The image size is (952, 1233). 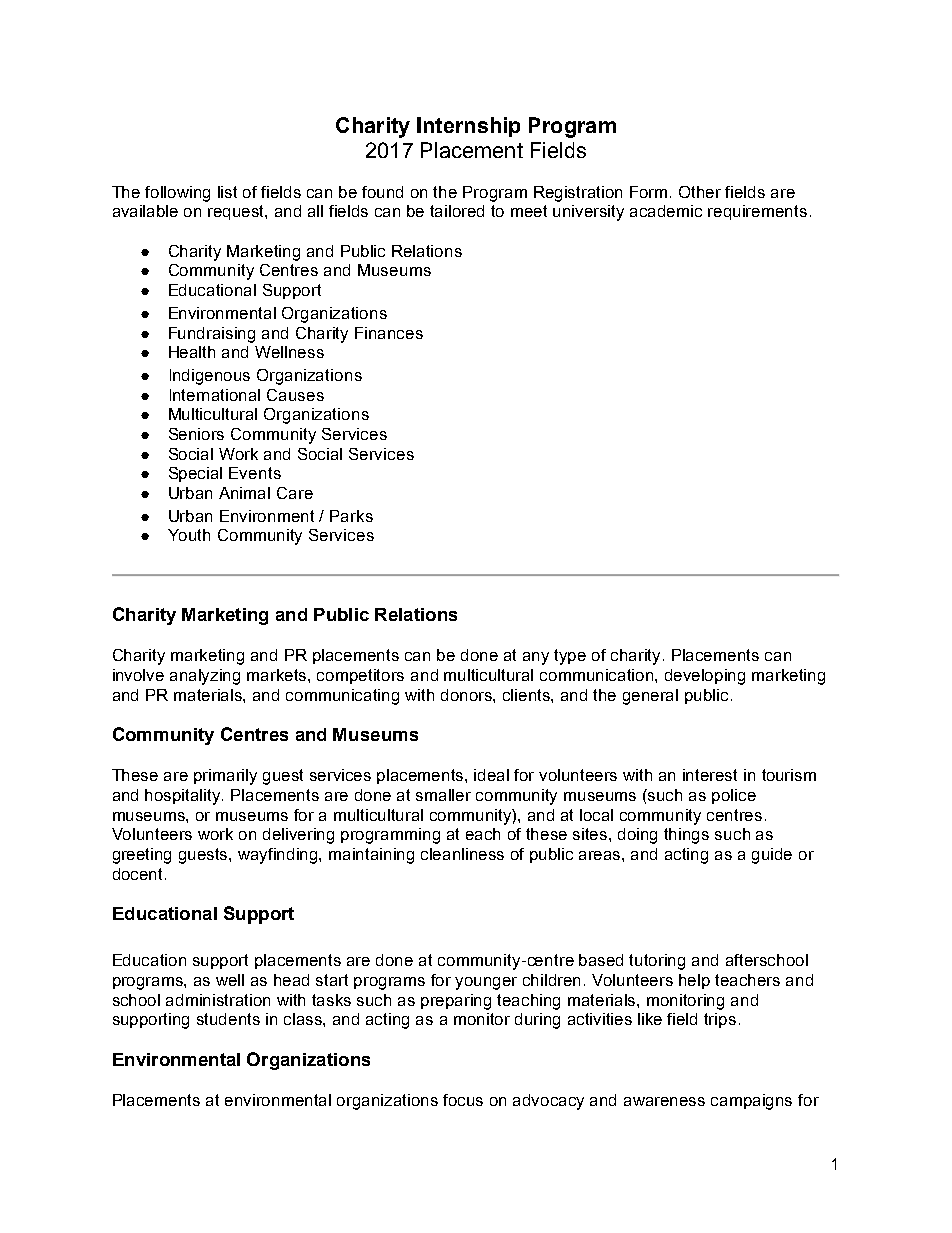 I want to click on Parks, so click(x=351, y=516).
